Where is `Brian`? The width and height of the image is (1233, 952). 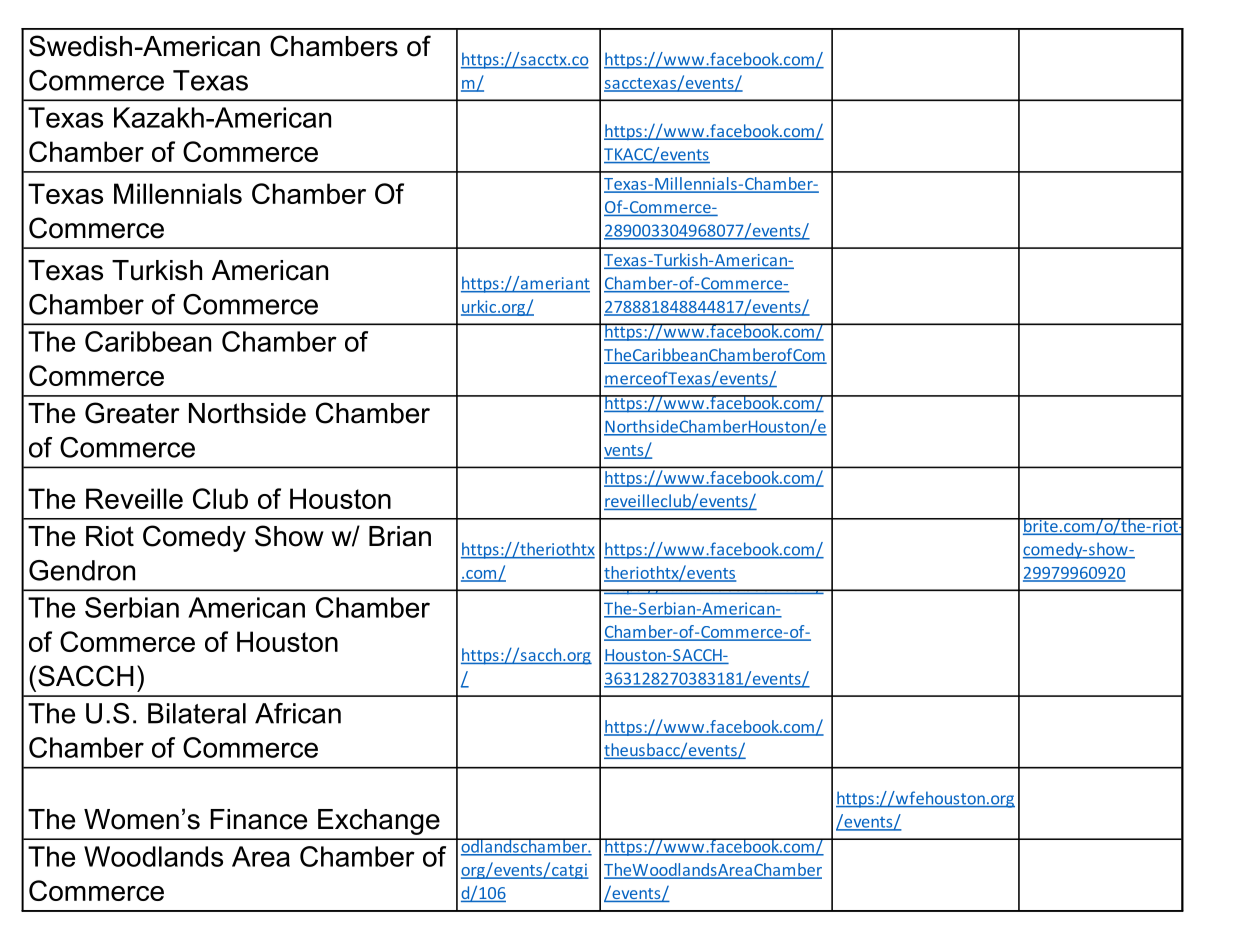
Brian is located at coordinates (400, 536).
